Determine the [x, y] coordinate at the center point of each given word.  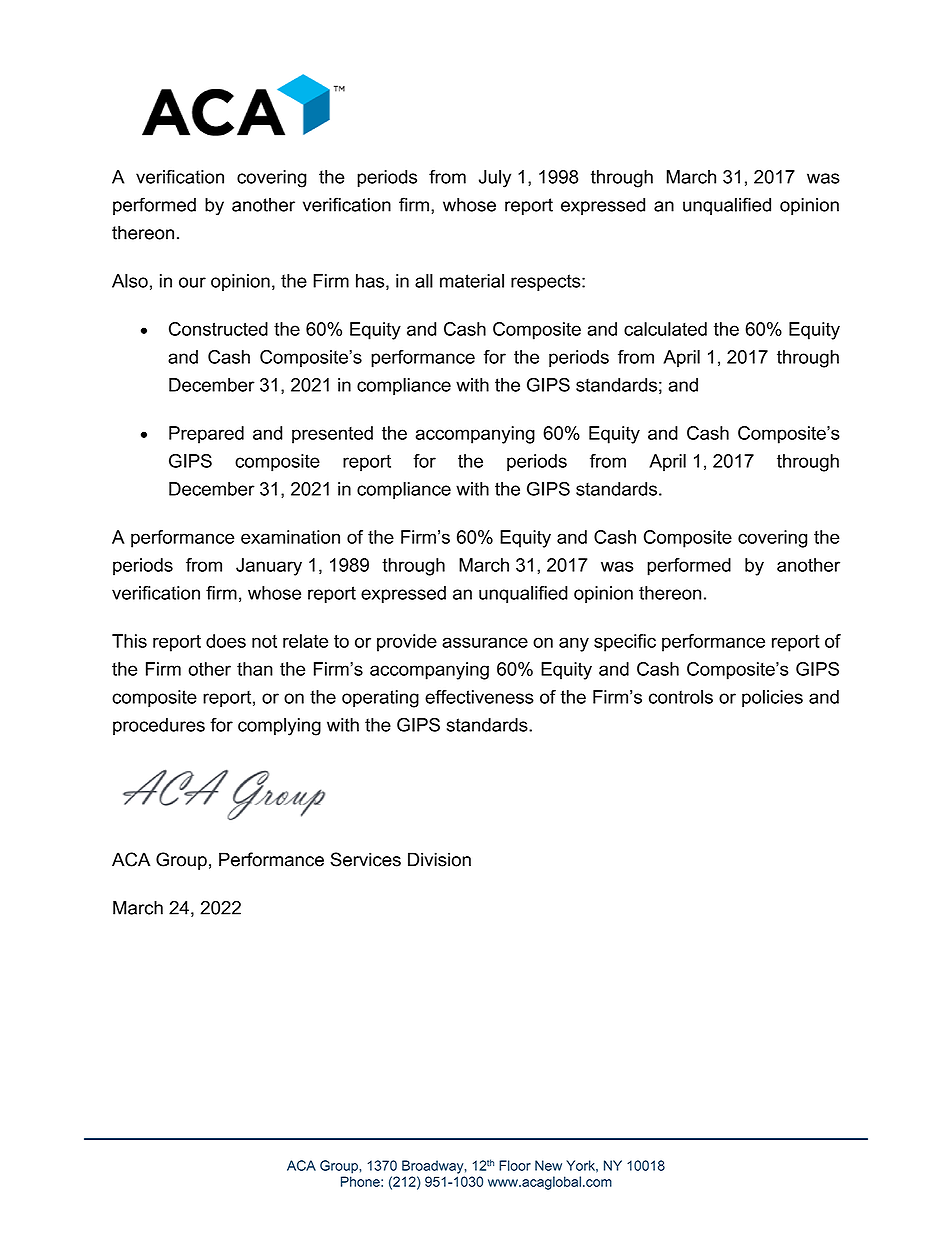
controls [681, 697]
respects [547, 282]
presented [332, 435]
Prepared [206, 435]
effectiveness [479, 697]
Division [439, 859]
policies [772, 699]
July [495, 179]
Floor [515, 1165]
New [548, 1165]
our [192, 282]
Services [365, 859]
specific [625, 643]
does [226, 641]
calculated [665, 329]
